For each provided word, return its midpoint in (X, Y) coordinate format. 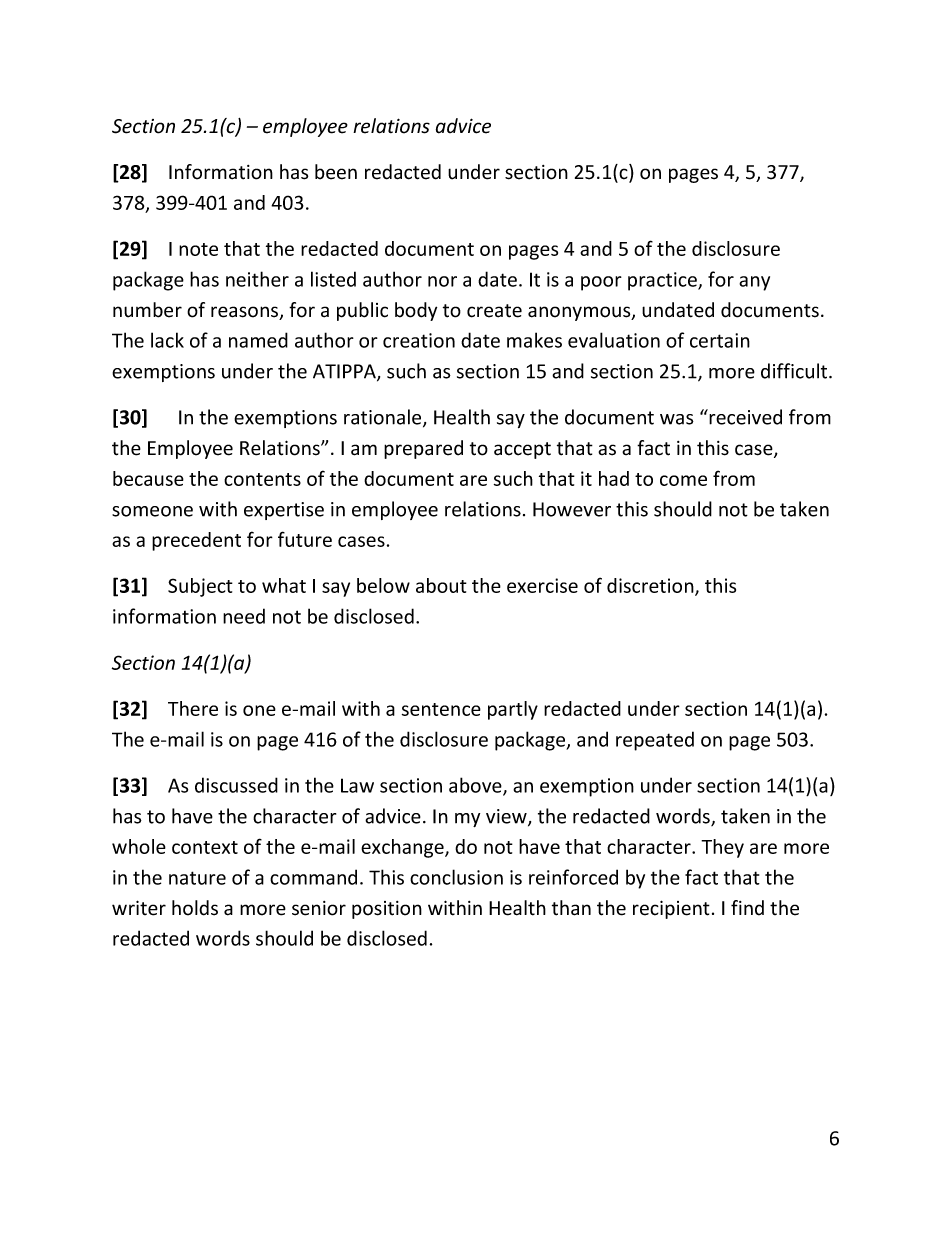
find (747, 908)
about (441, 585)
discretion (651, 587)
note (198, 249)
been (336, 172)
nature (197, 878)
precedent (196, 541)
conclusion (456, 877)
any (754, 283)
